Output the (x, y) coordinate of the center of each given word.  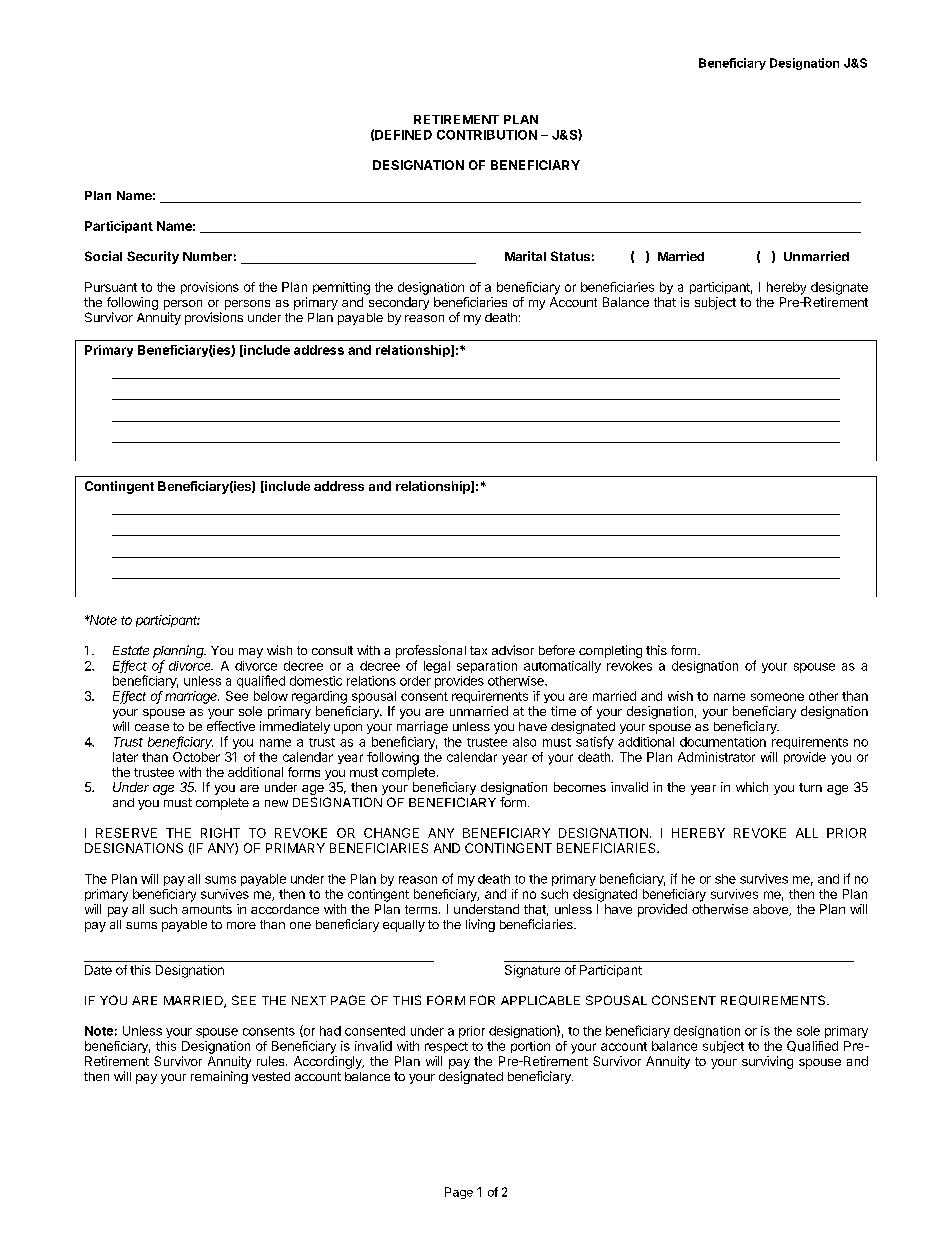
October (196, 757)
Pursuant (111, 287)
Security (153, 257)
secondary (399, 303)
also (524, 742)
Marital (525, 256)
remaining (219, 1077)
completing (610, 651)
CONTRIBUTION (487, 135)
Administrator (716, 757)
